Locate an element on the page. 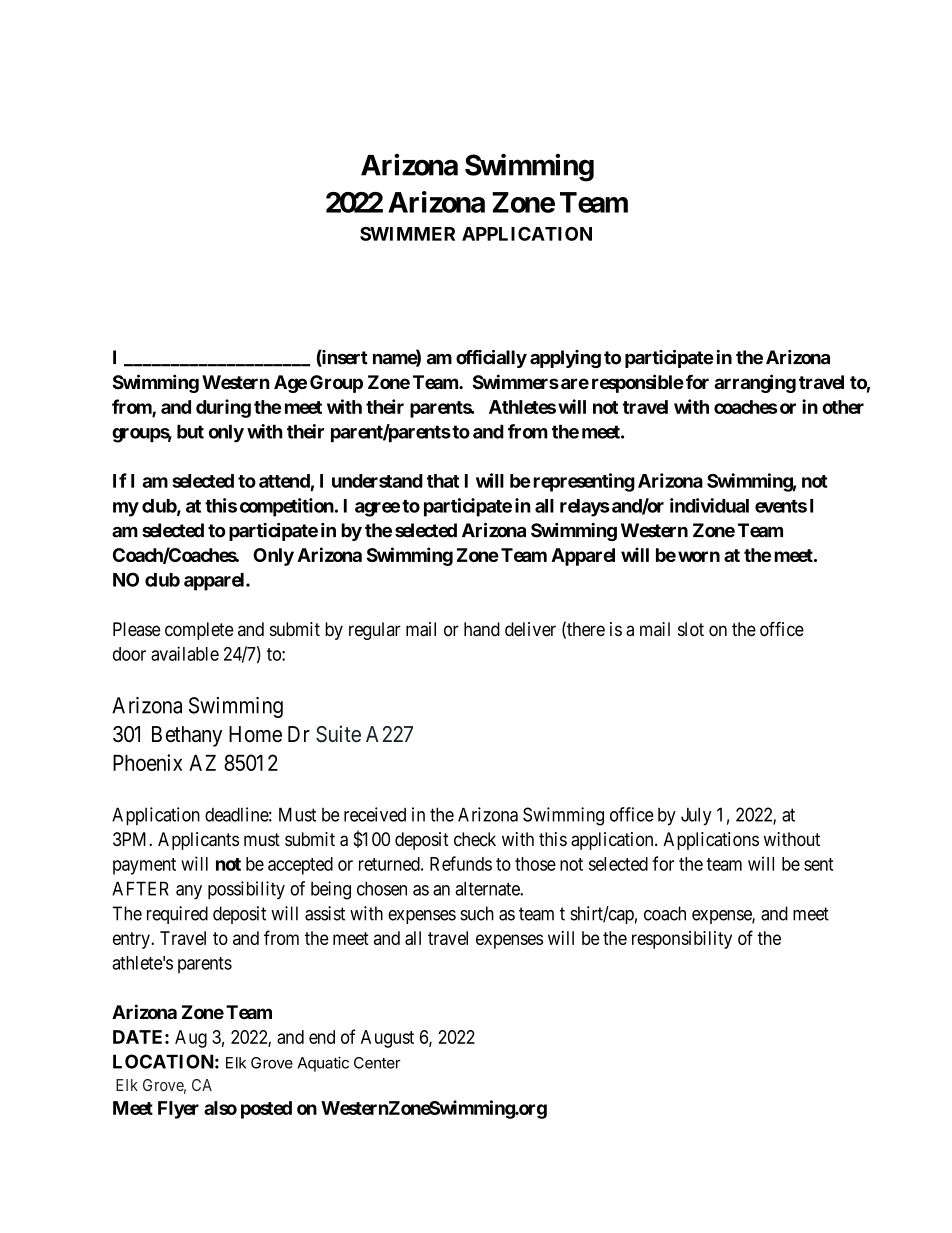 Image resolution: width=952 pixels, height=1233 pixels. Center is located at coordinates (377, 1063).
